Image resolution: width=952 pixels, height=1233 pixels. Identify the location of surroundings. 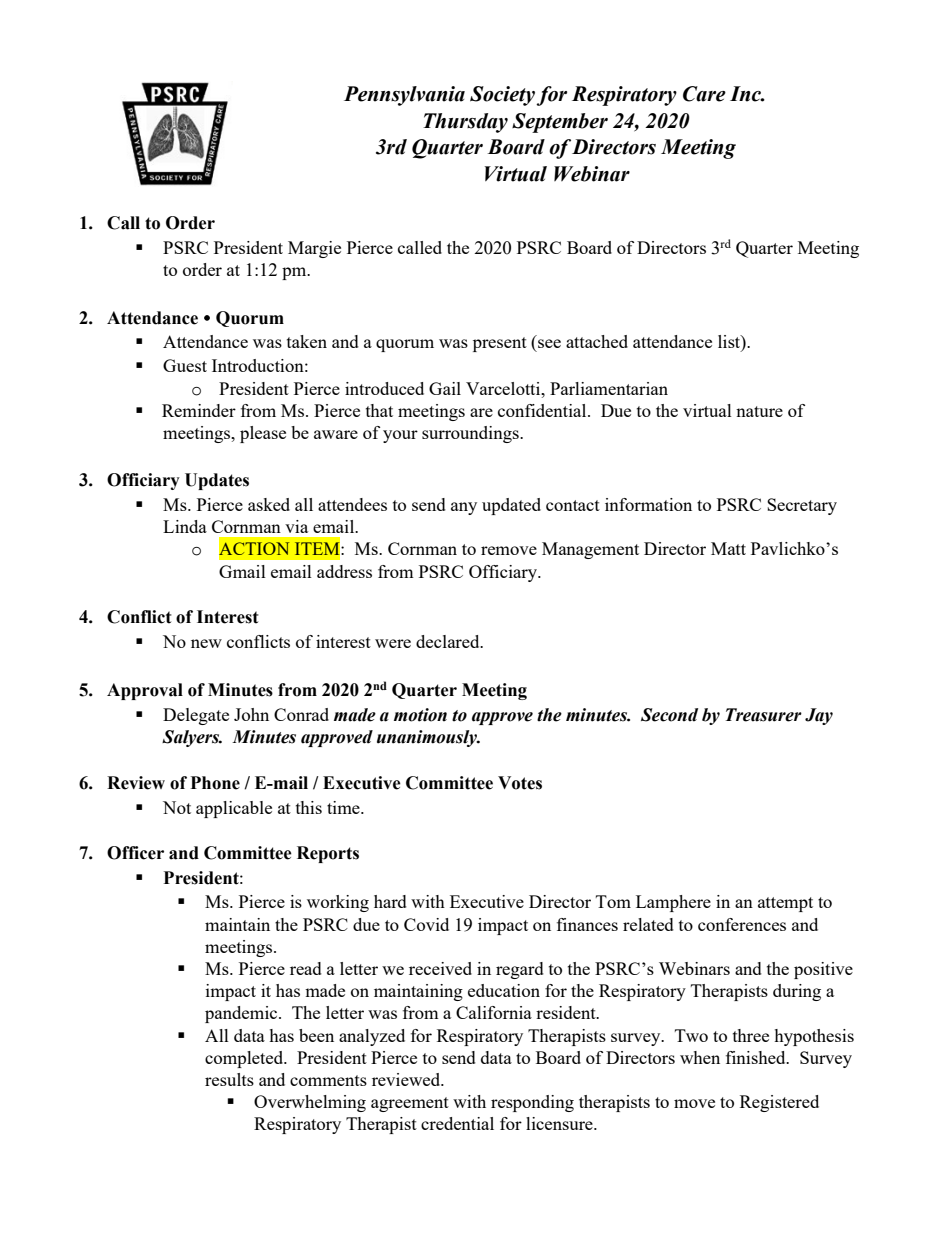
(471, 434).
